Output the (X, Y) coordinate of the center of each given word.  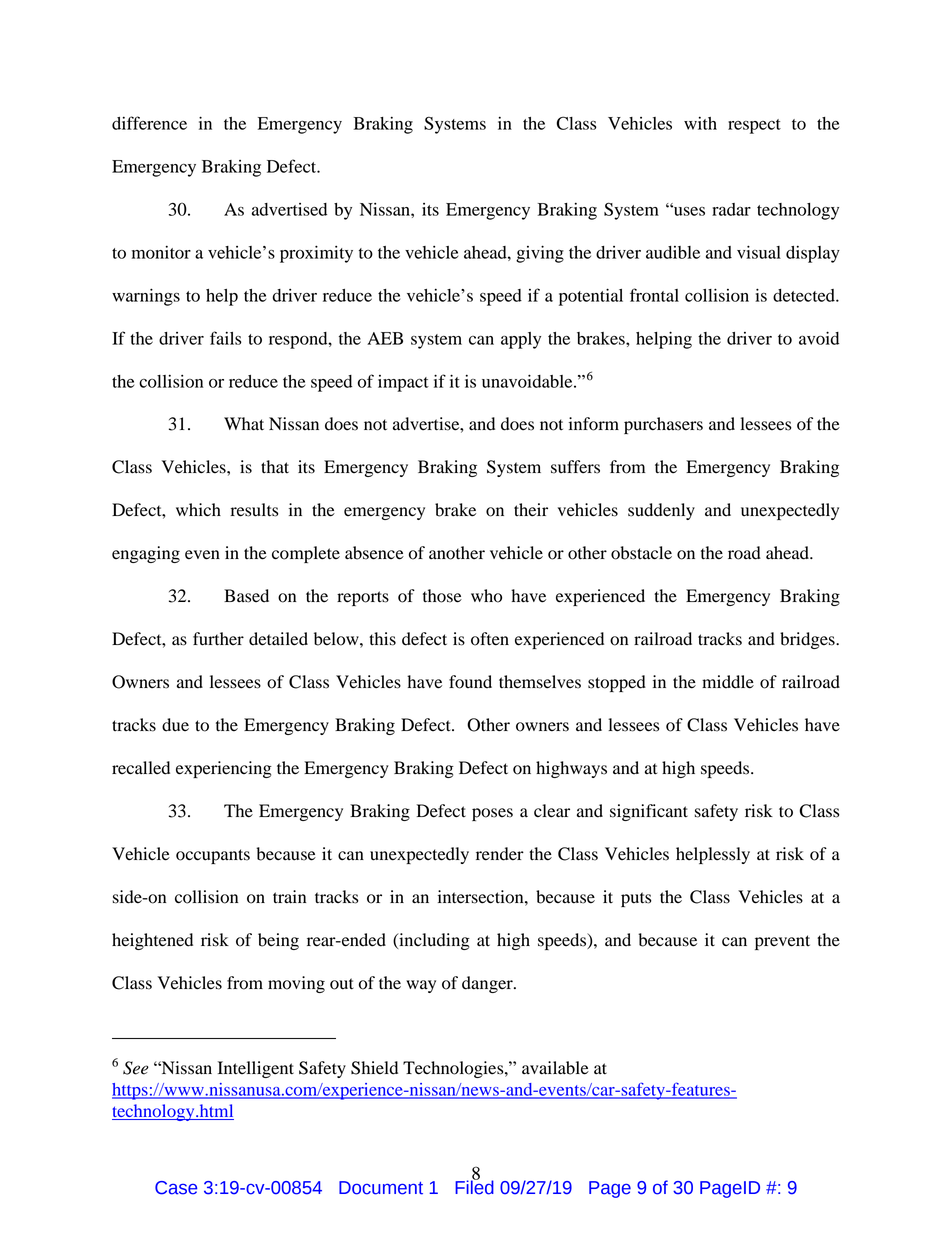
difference (149, 123)
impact (403, 383)
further (218, 639)
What (244, 424)
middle (728, 682)
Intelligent (256, 1069)
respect (754, 126)
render (500, 854)
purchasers (663, 425)
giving (540, 254)
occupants (213, 856)
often (490, 639)
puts (636, 899)
